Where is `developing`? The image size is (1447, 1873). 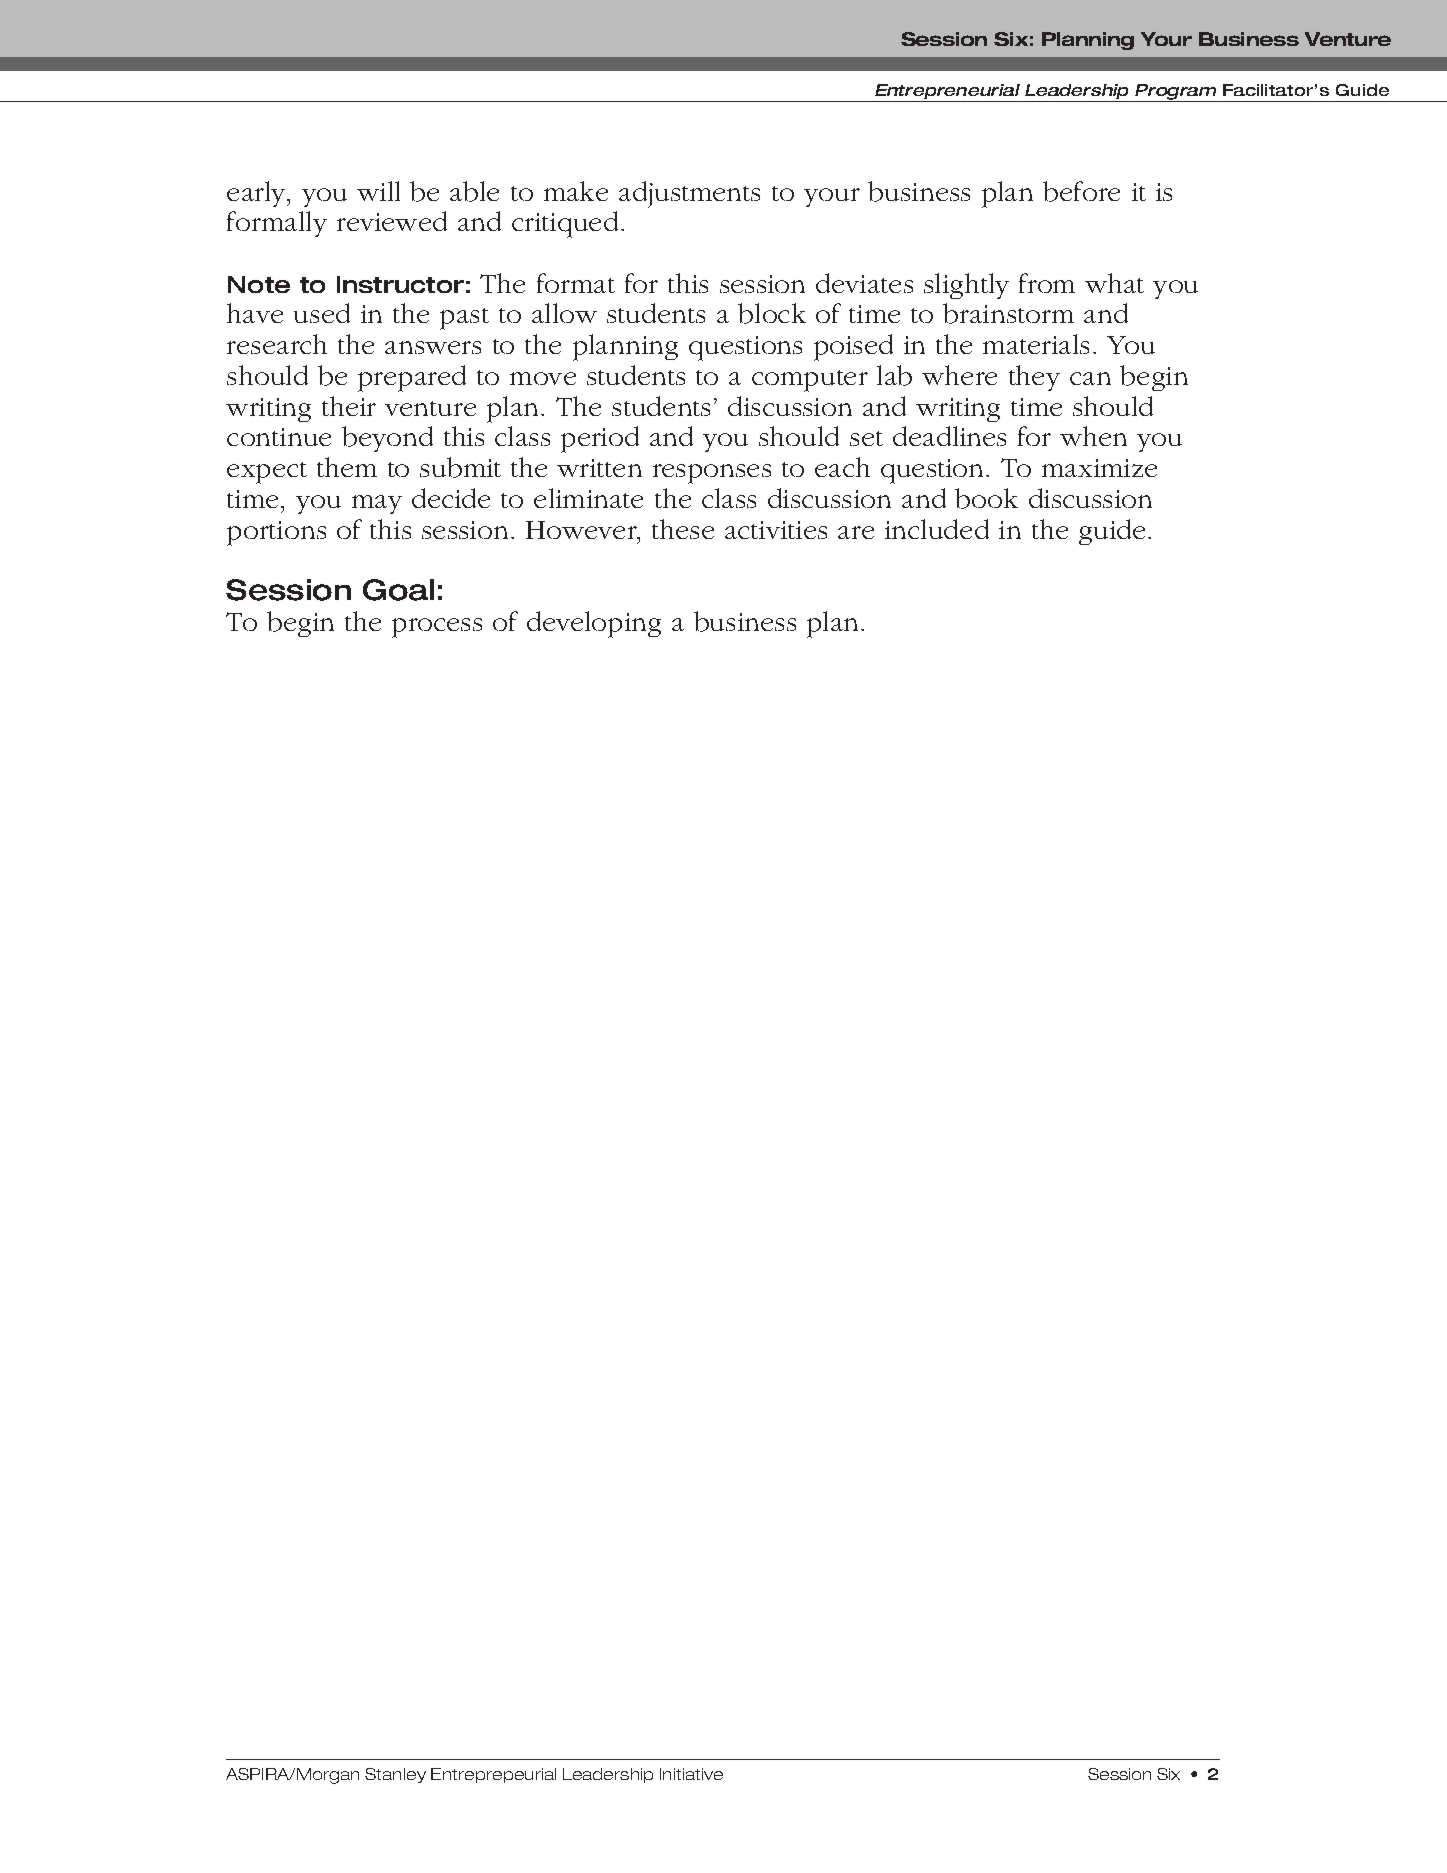
developing is located at coordinates (594, 624).
